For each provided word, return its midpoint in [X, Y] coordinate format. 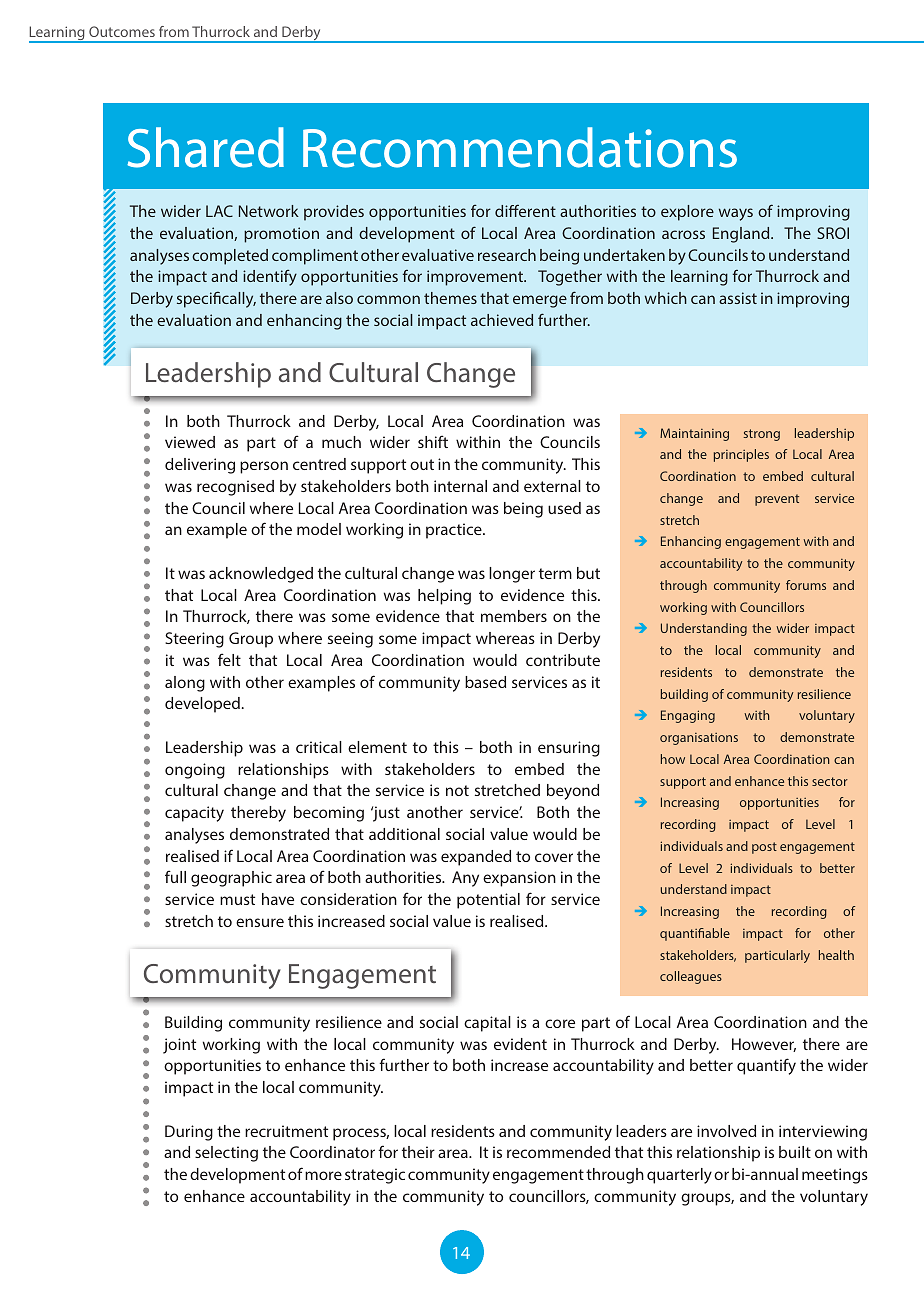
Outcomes [122, 31]
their [418, 1152]
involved [726, 1131]
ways [736, 214]
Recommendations [520, 147]
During [189, 1133]
